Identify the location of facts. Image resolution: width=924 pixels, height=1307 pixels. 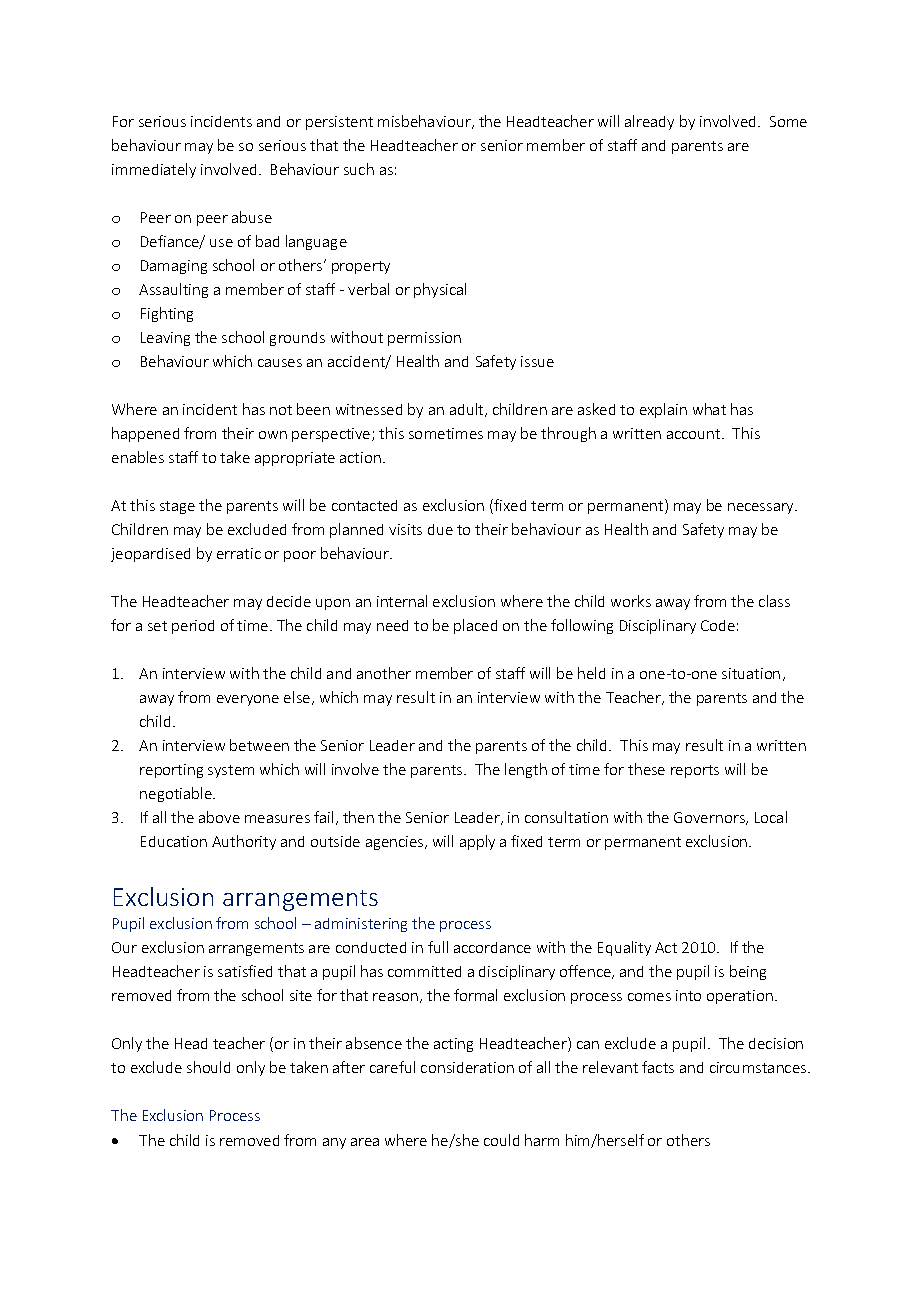
(658, 1067).
